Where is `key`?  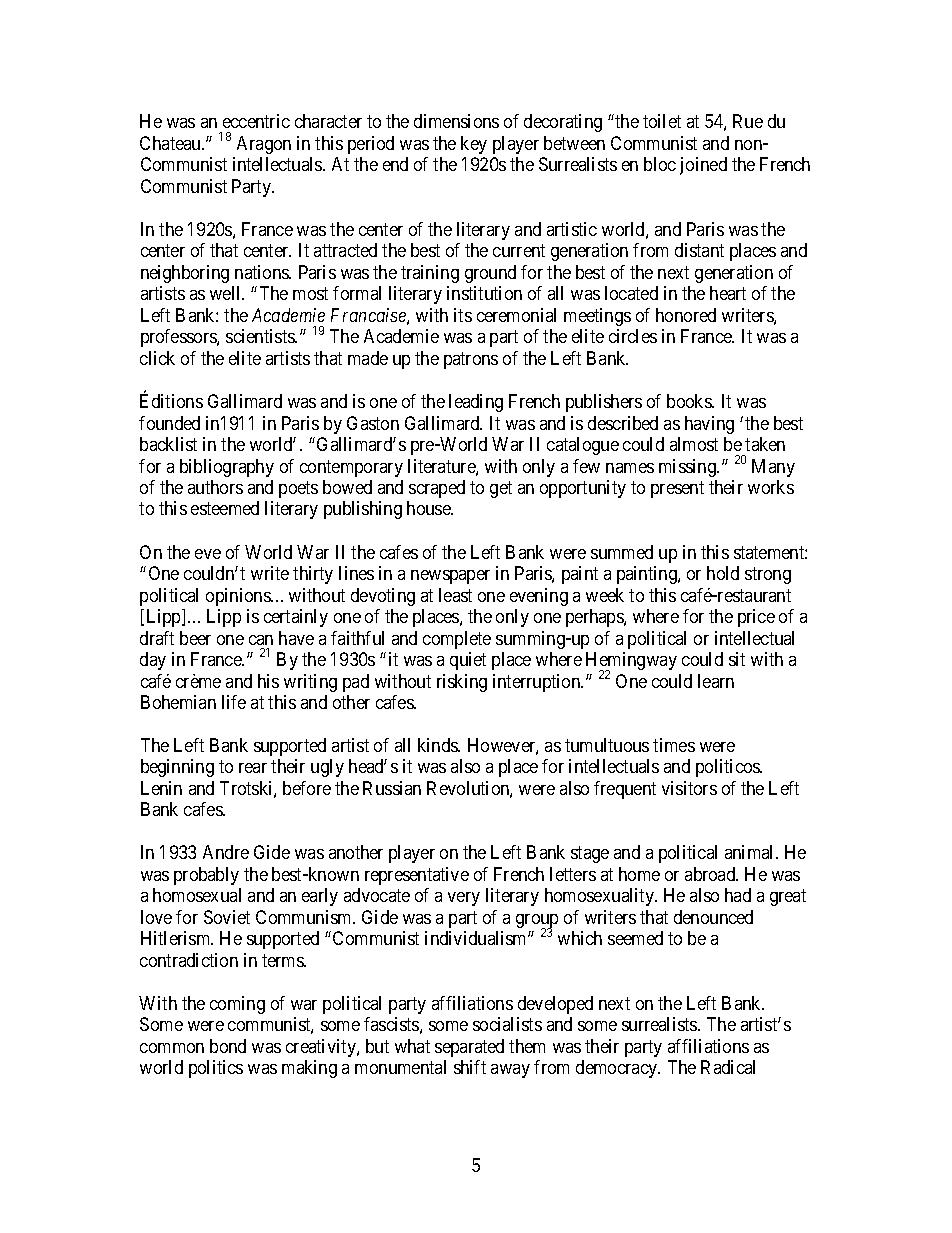
key is located at coordinates (474, 145).
